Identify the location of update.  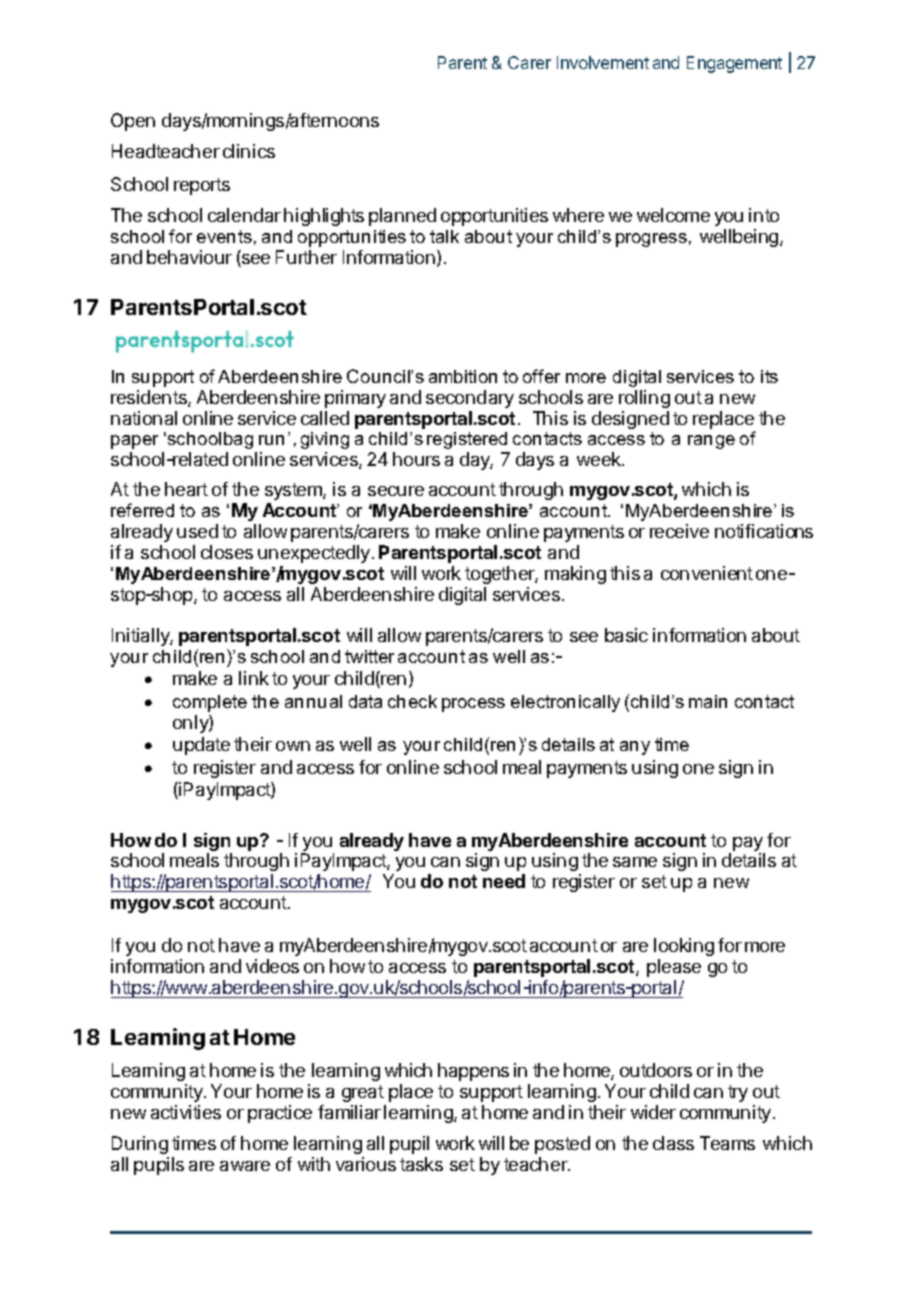
(201, 746).
